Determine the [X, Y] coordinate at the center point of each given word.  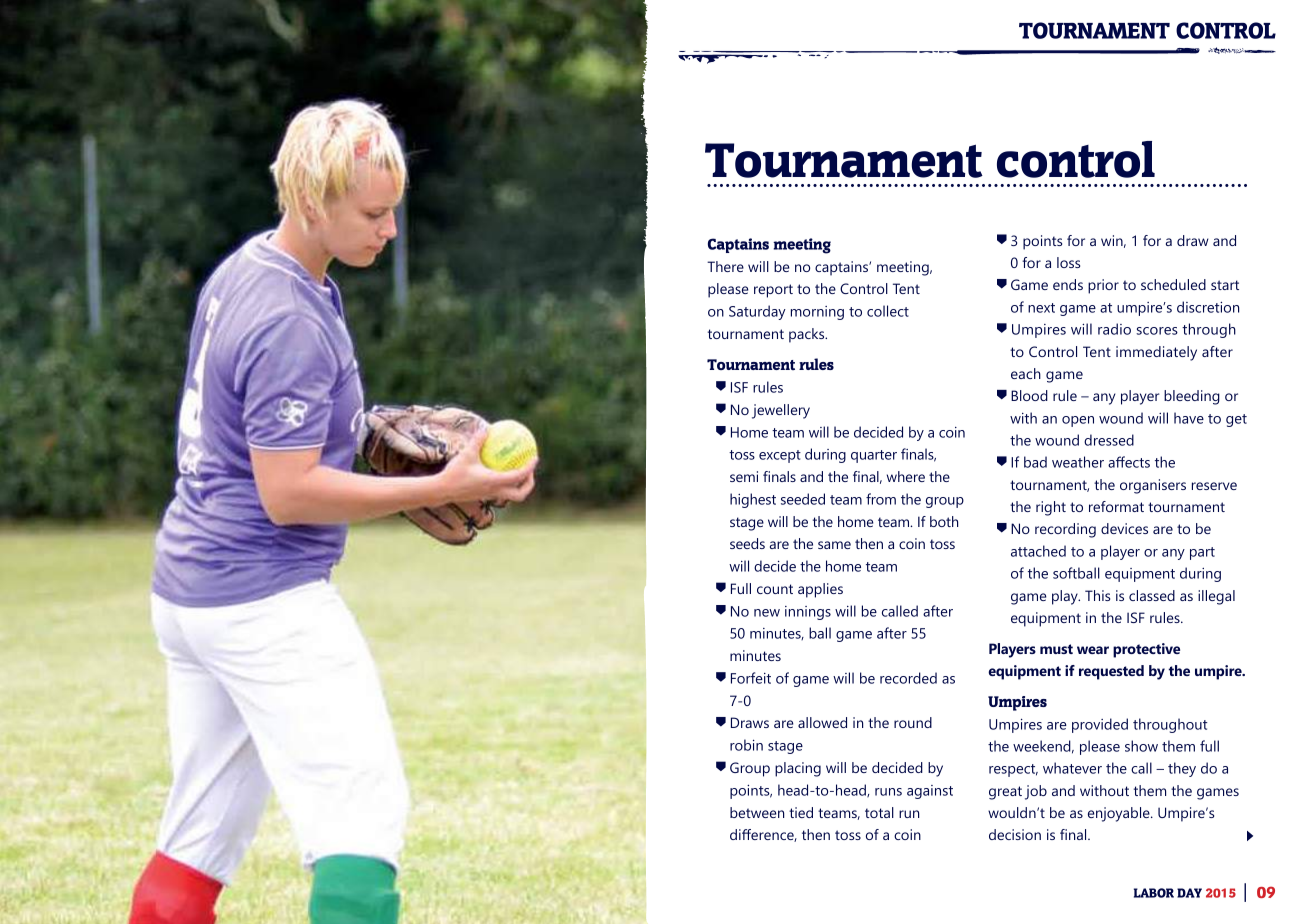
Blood [1029, 395]
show [1141, 746]
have [1189, 418]
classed [1152, 595]
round [913, 722]
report [773, 291]
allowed [822, 722]
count [775, 589]
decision [1015, 834]
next [1041, 308]
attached [1038, 551]
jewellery [781, 411]
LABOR [1154, 893]
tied [801, 812]
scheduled [1173, 284]
